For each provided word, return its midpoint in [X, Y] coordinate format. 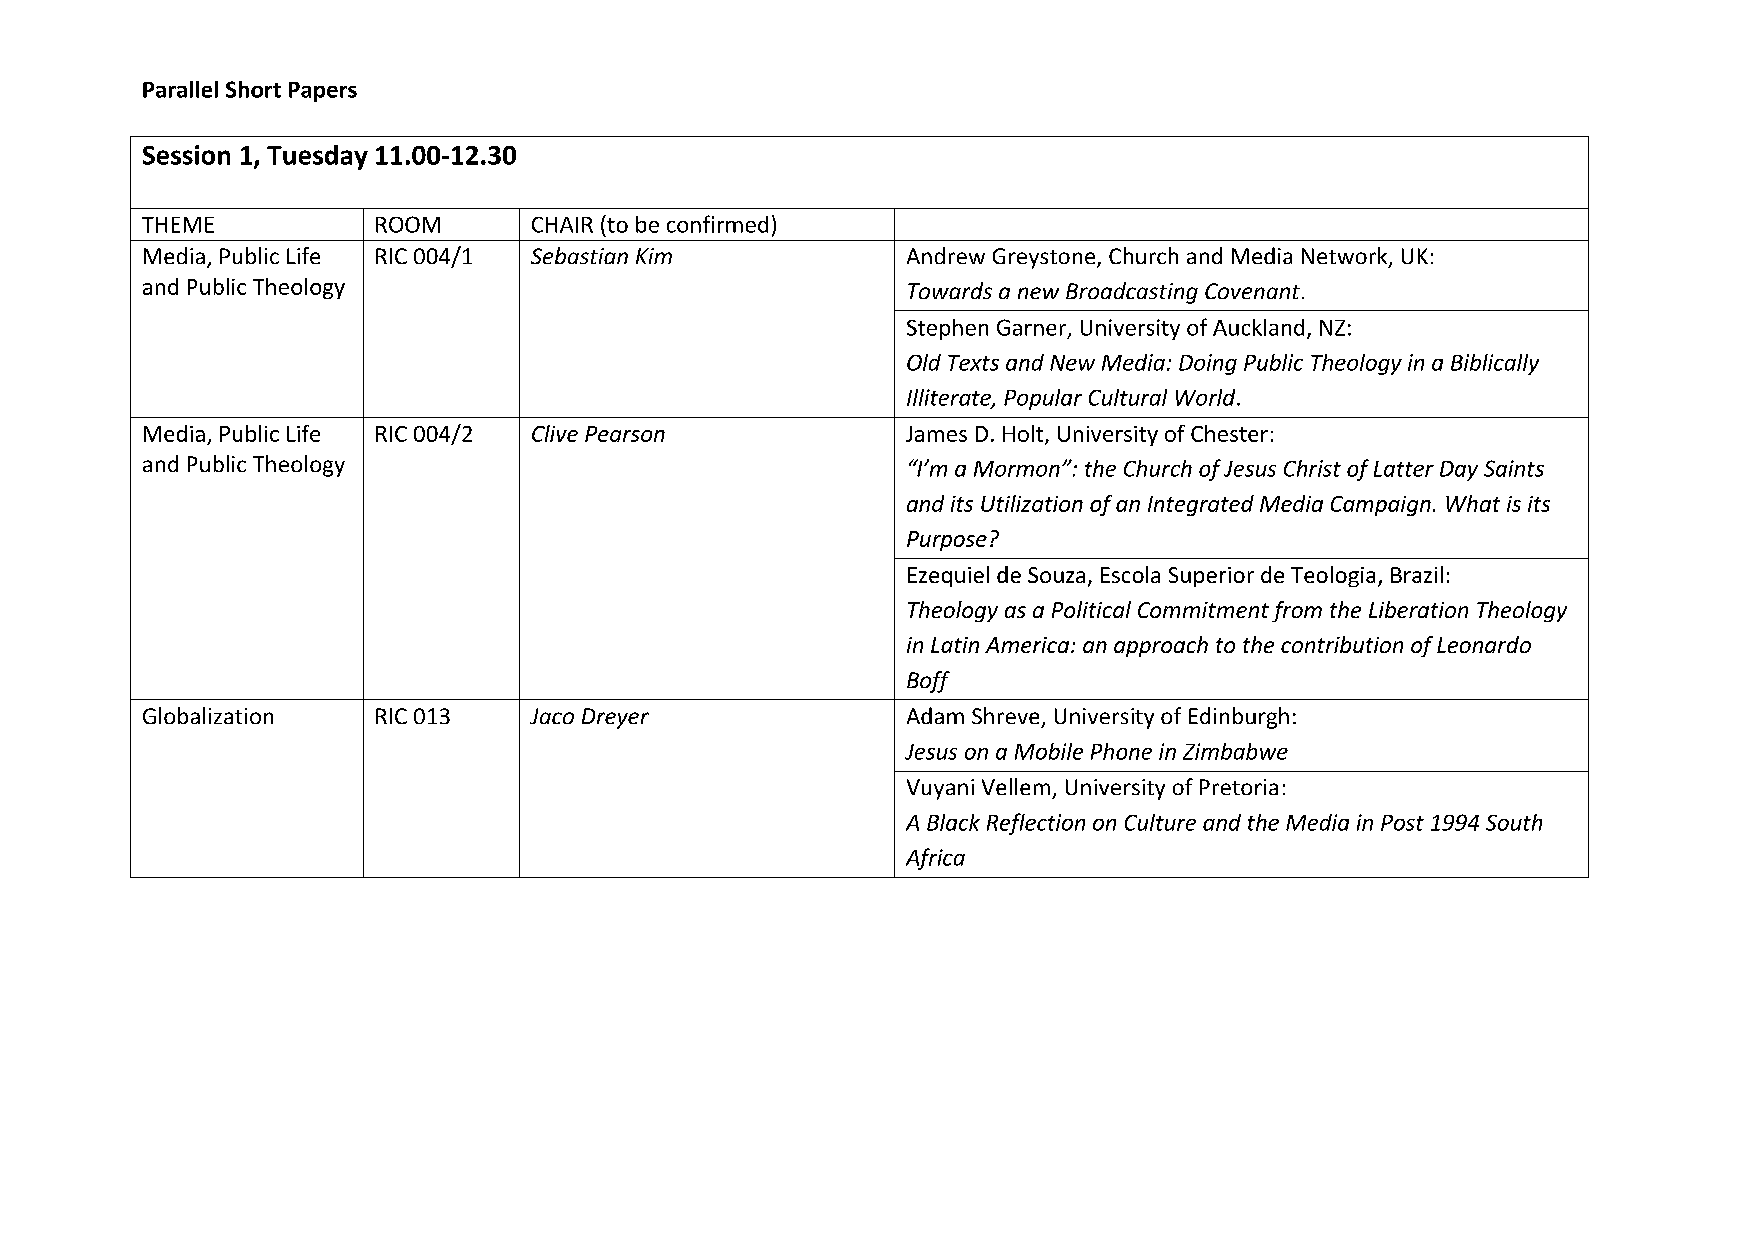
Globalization [208, 715]
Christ [1312, 468]
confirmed [717, 224]
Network [1346, 257]
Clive [555, 433]
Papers [323, 92]
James [936, 434]
